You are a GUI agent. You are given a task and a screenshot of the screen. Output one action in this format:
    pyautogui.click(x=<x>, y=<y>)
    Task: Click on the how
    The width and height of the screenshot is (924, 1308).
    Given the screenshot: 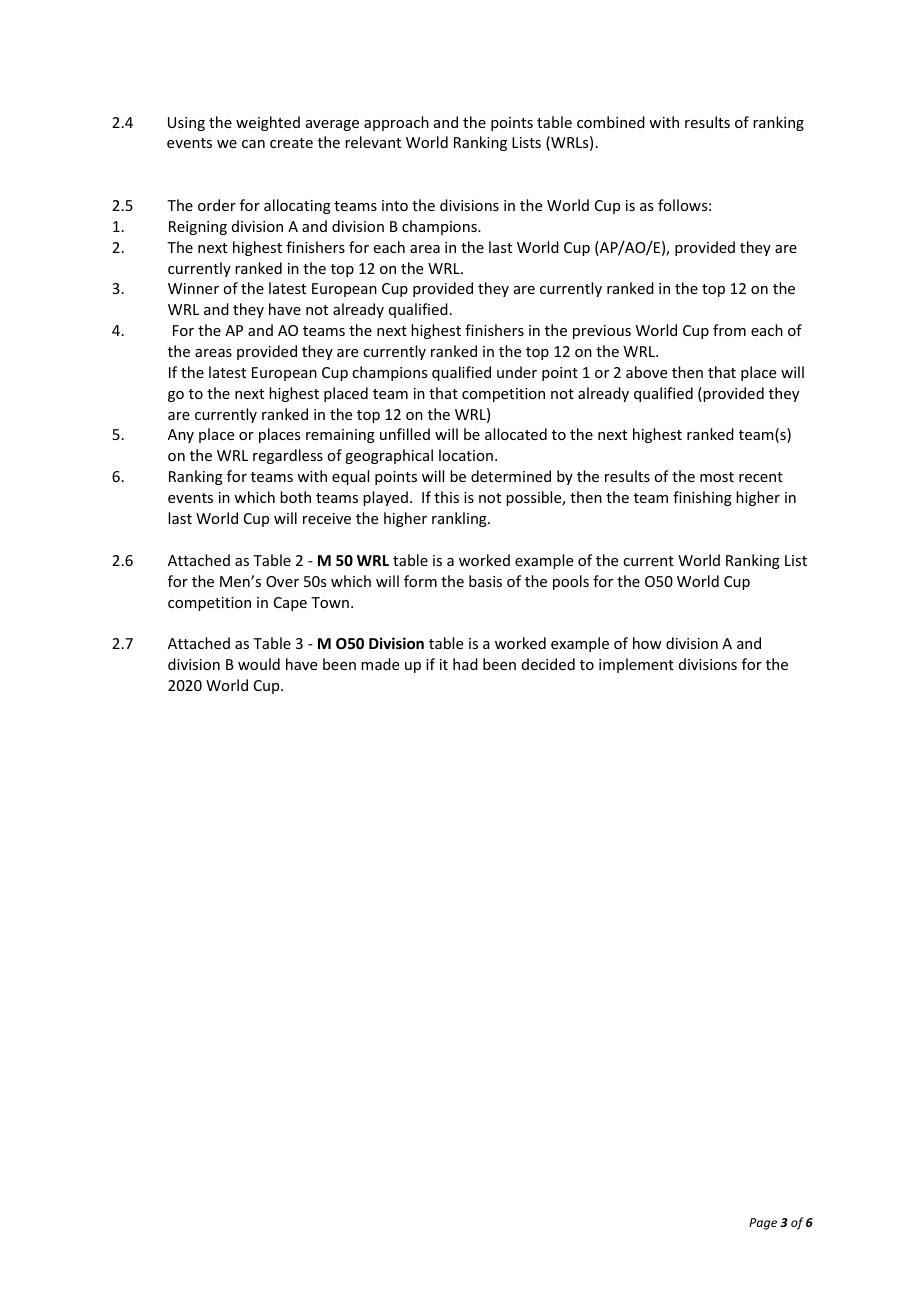 What is the action you would take?
    pyautogui.click(x=647, y=643)
